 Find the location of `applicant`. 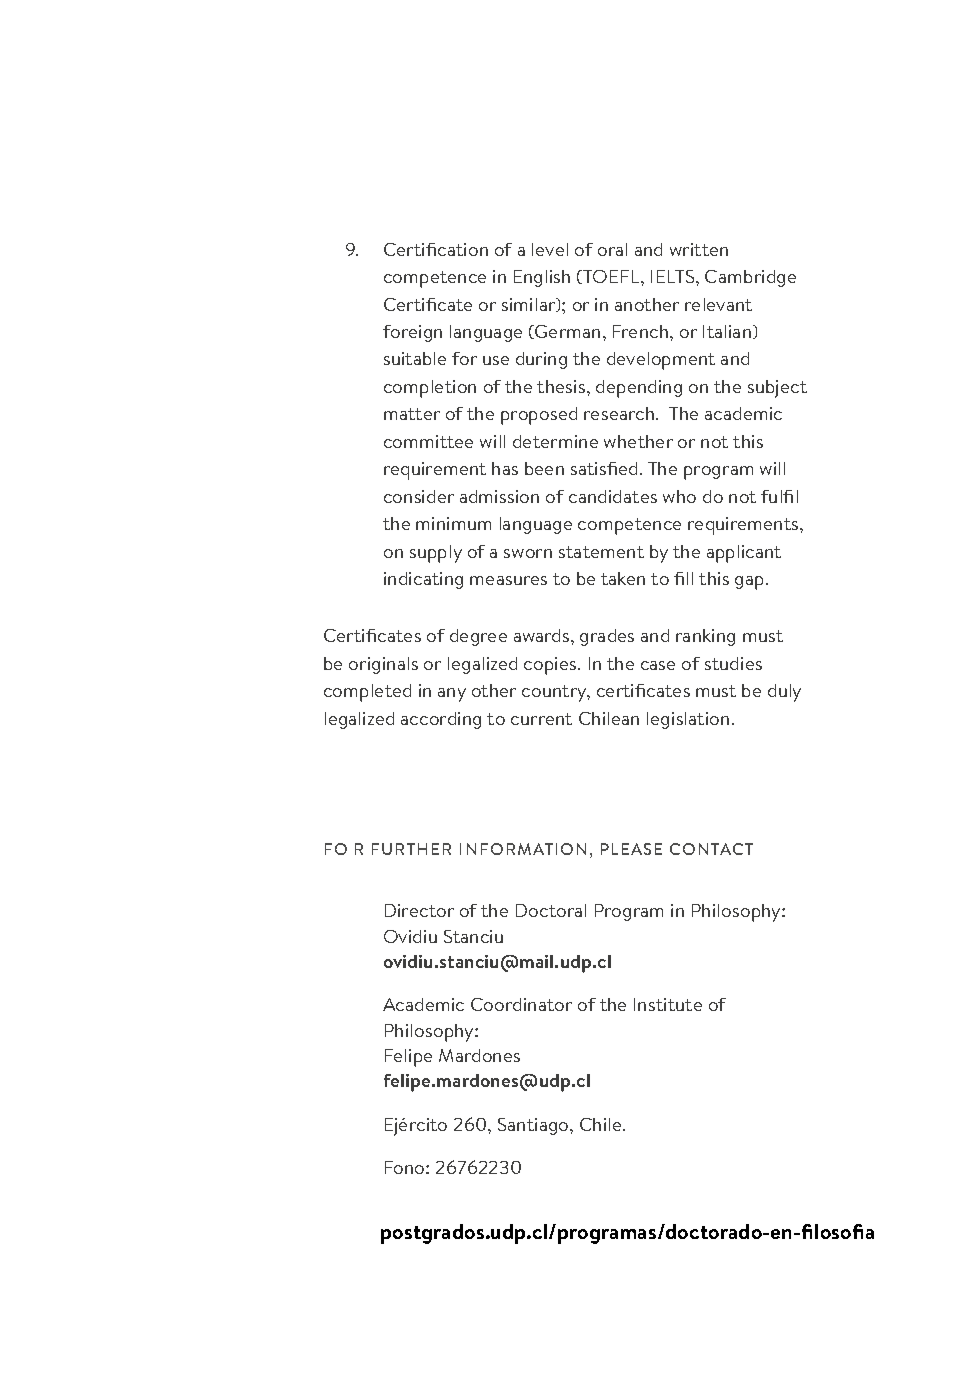

applicant is located at coordinates (744, 554).
